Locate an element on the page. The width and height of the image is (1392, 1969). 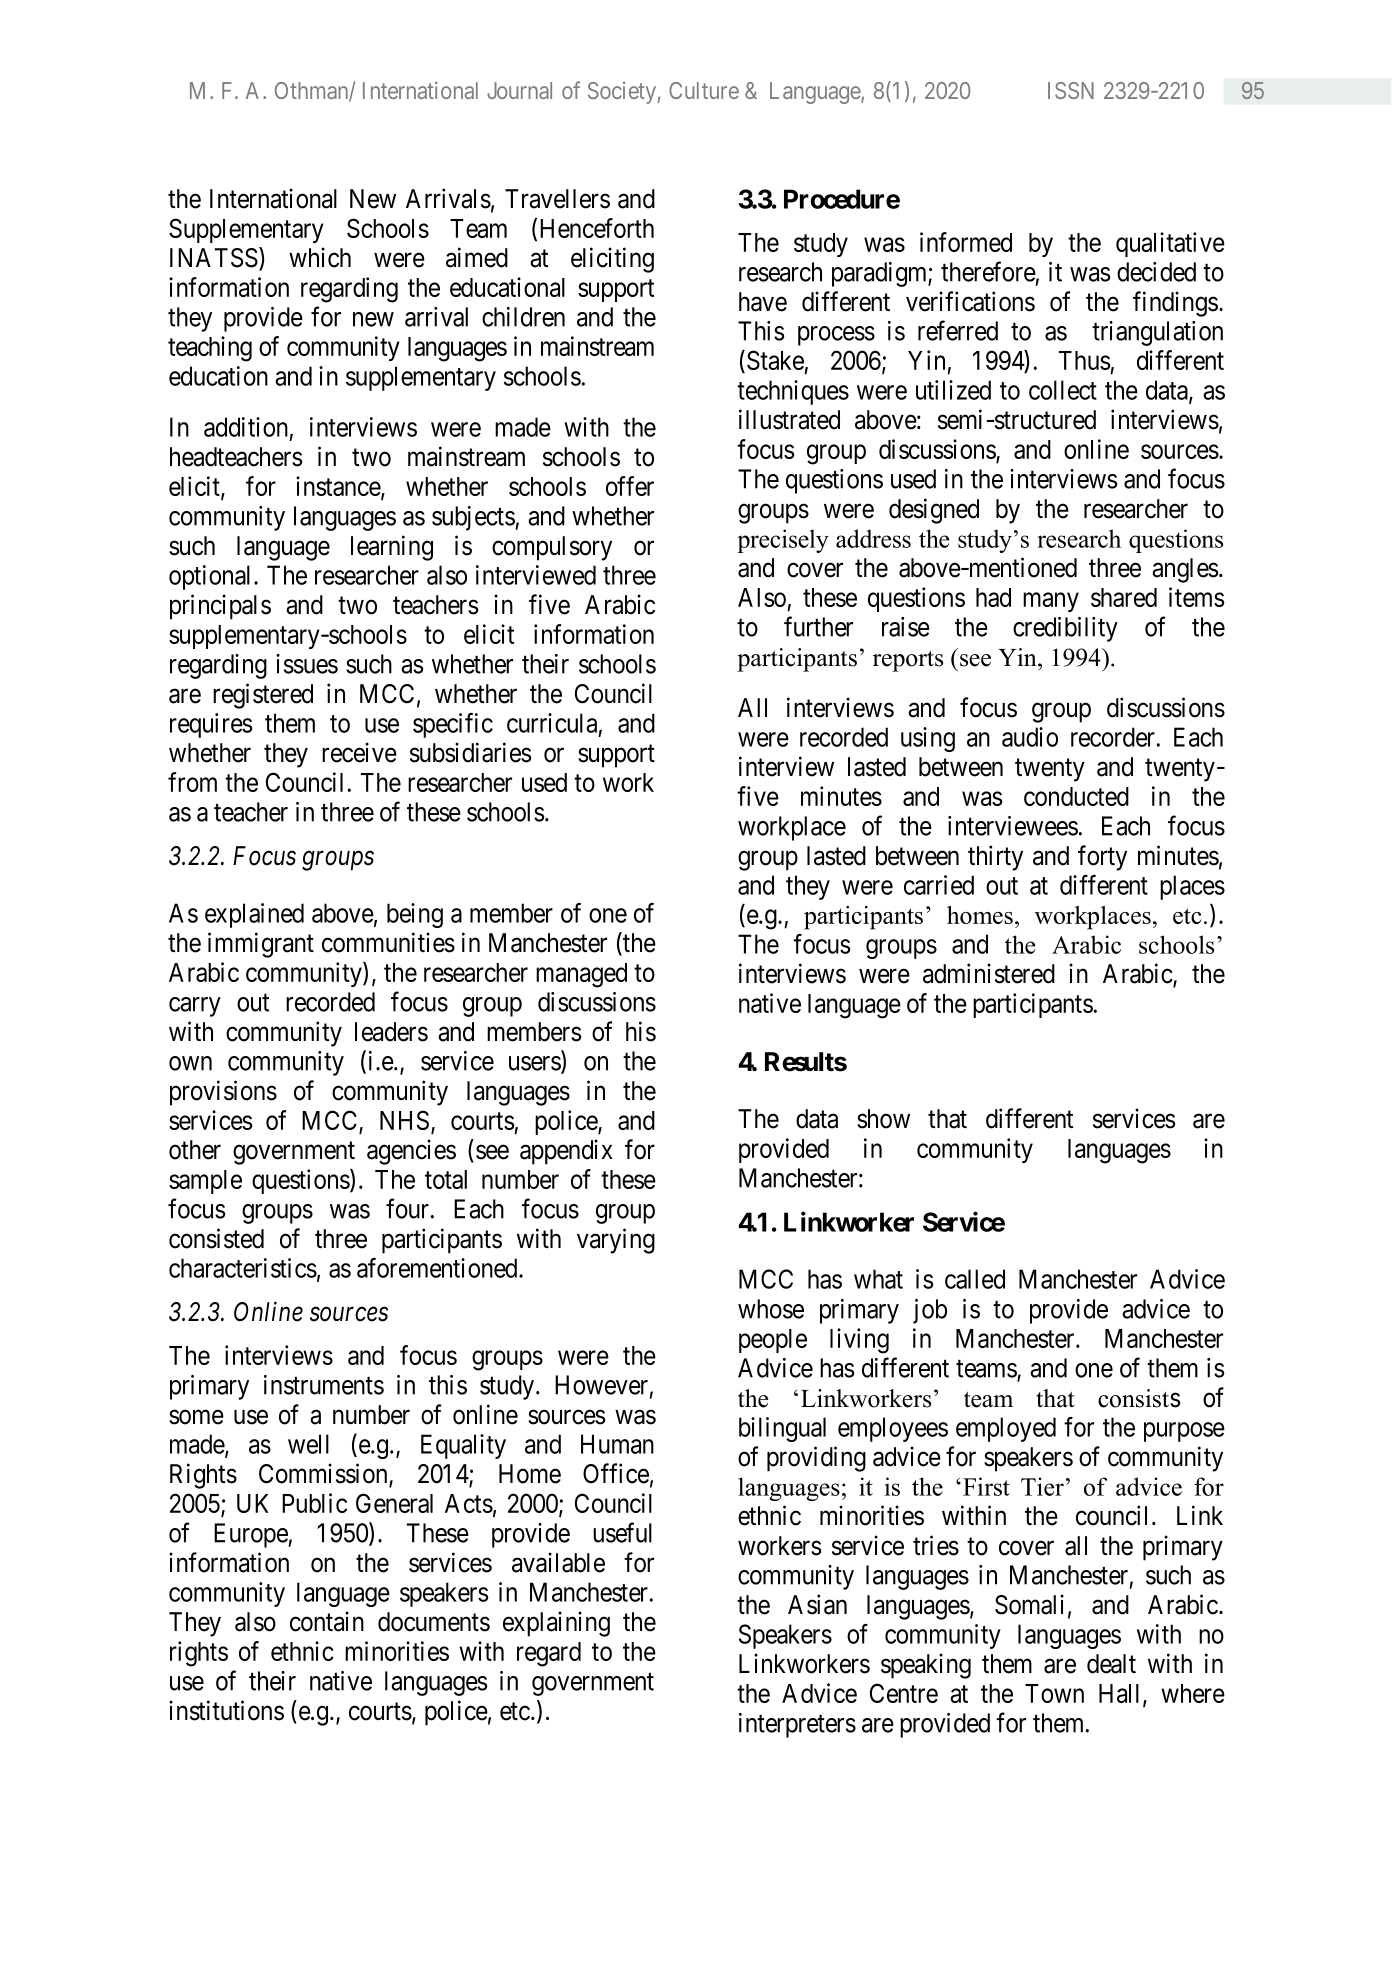
contain is located at coordinates (327, 1621).
